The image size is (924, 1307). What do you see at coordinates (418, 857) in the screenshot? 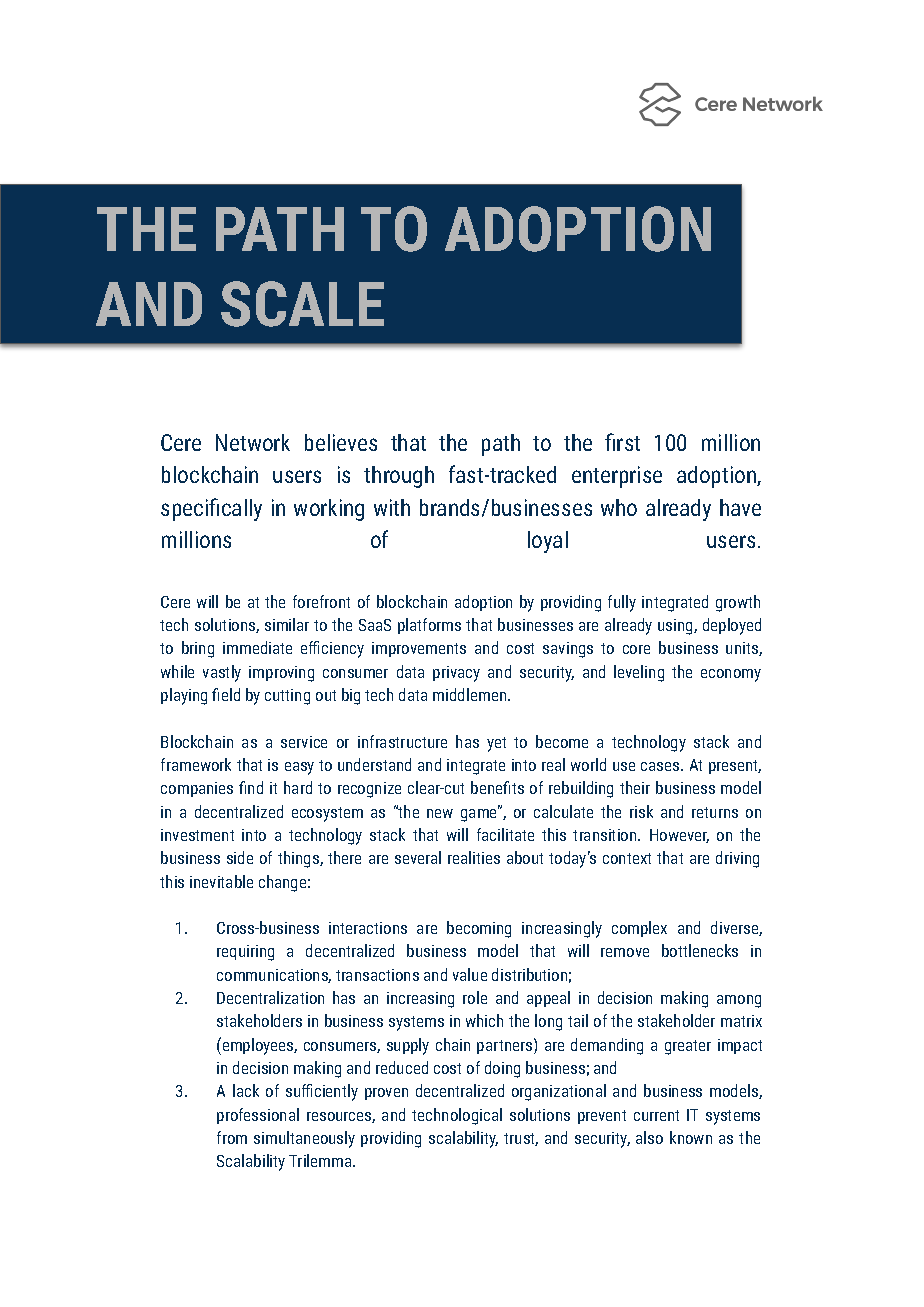
I see `several` at bounding box center [418, 857].
